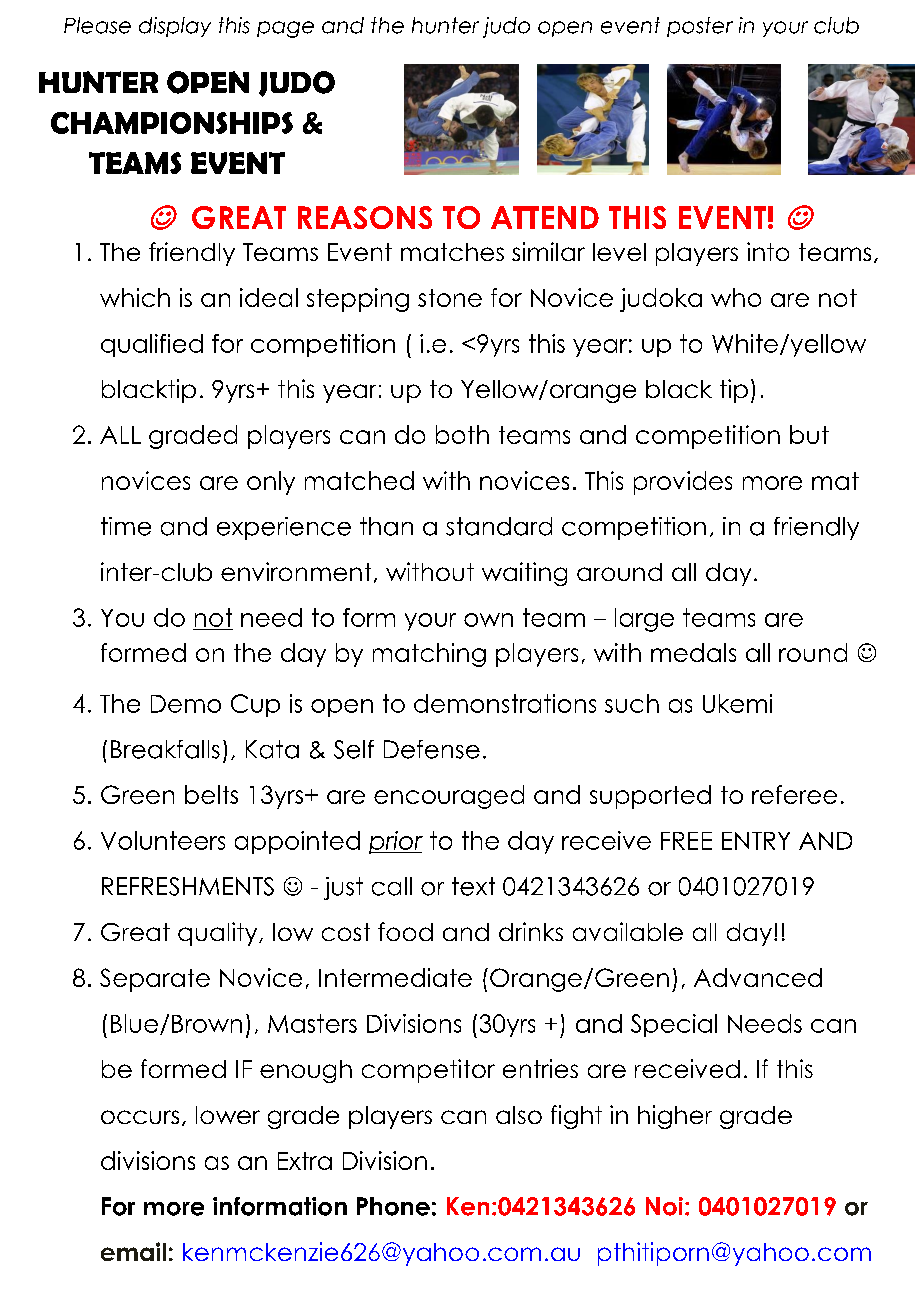  What do you see at coordinates (133, 1251) in the document?
I see `email` at bounding box center [133, 1251].
